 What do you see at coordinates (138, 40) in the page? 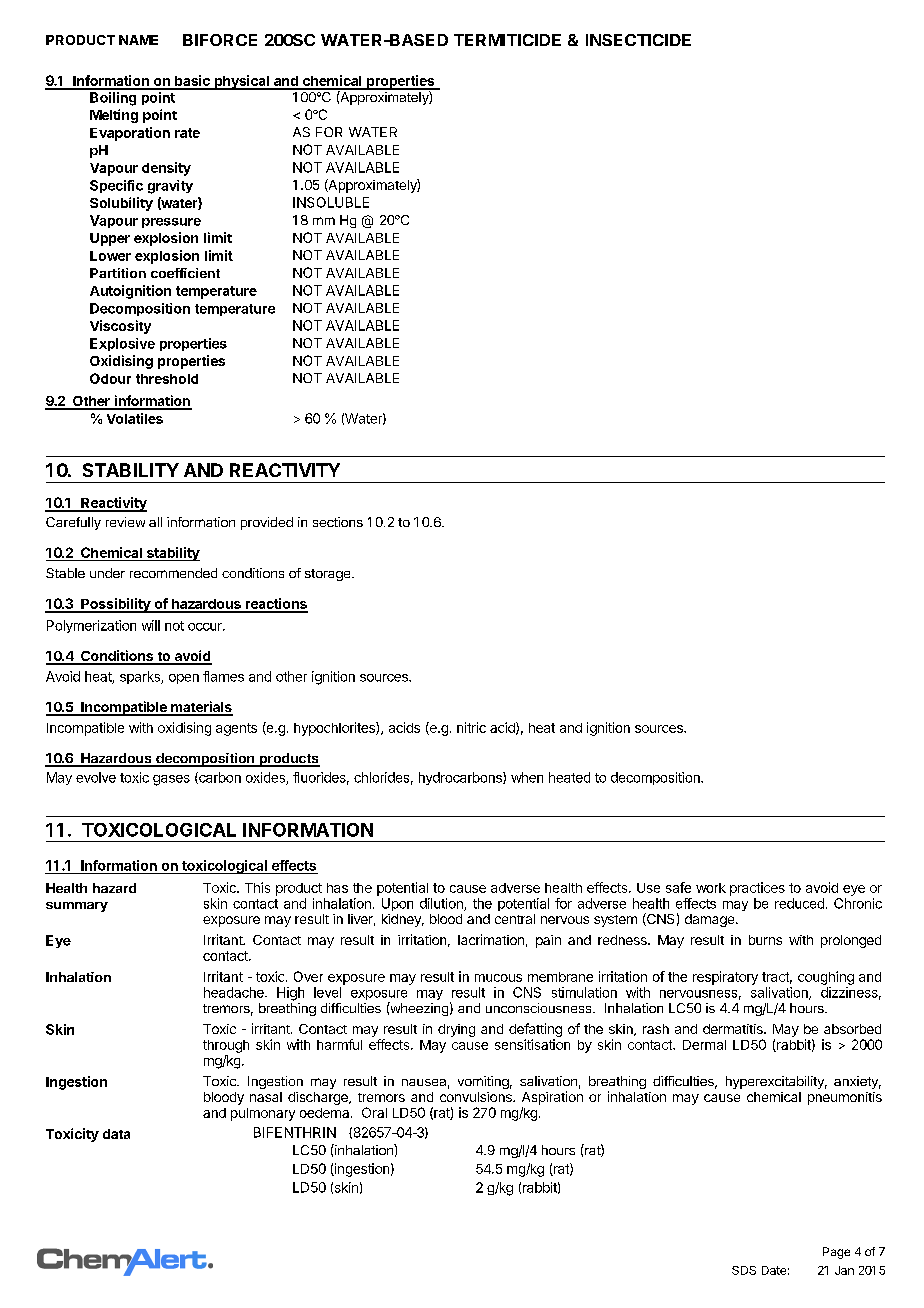
I see `NAME` at bounding box center [138, 40].
